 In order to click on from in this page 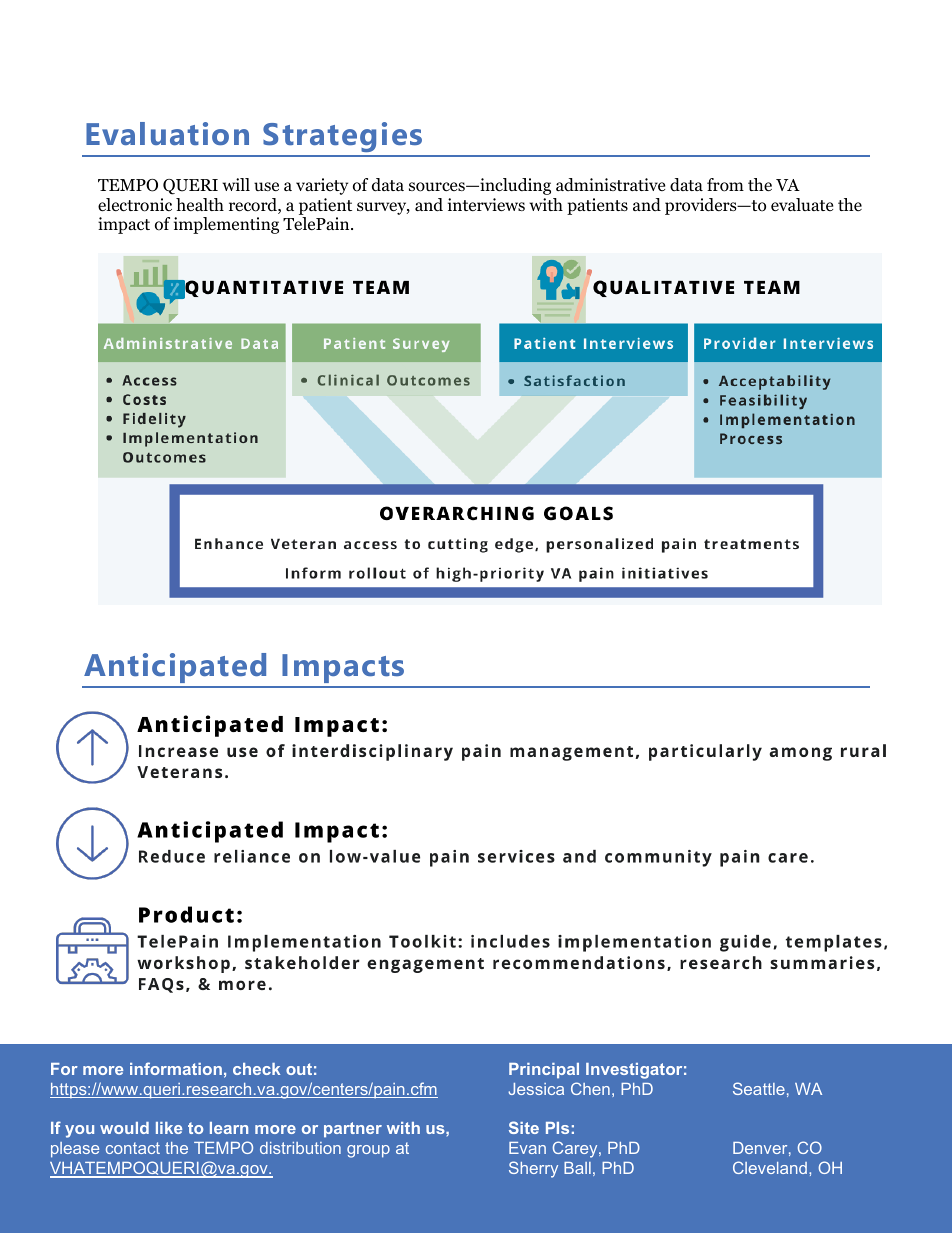, I will do `click(725, 185)`.
